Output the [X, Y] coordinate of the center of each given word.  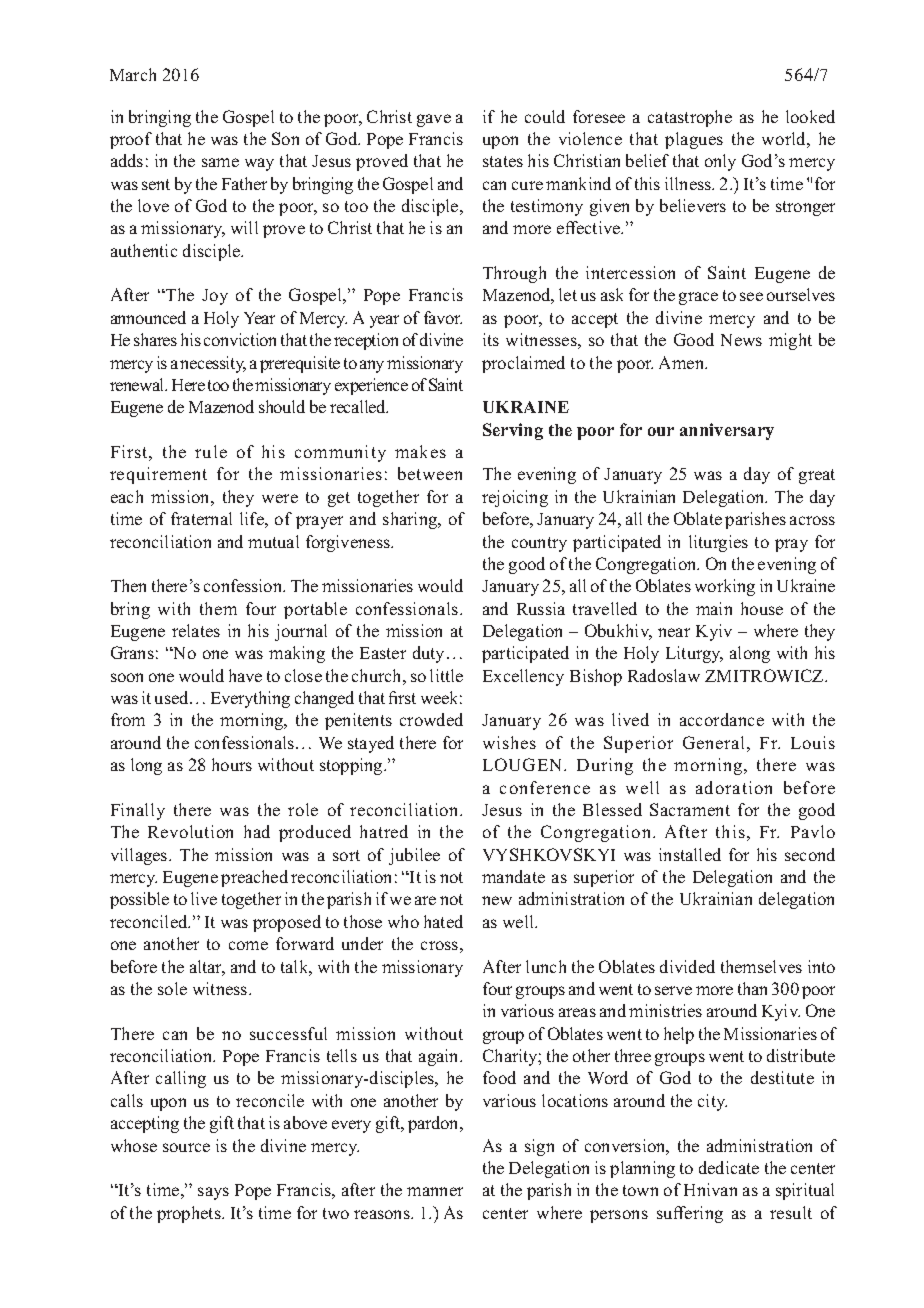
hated [443, 921]
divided [687, 966]
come [248, 945]
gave [434, 120]
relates [196, 630]
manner [435, 1191]
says [213, 1193]
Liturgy [694, 654]
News [741, 340]
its [491, 339]
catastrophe [690, 118]
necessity [213, 364]
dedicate [729, 1167]
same [220, 162]
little [446, 675]
